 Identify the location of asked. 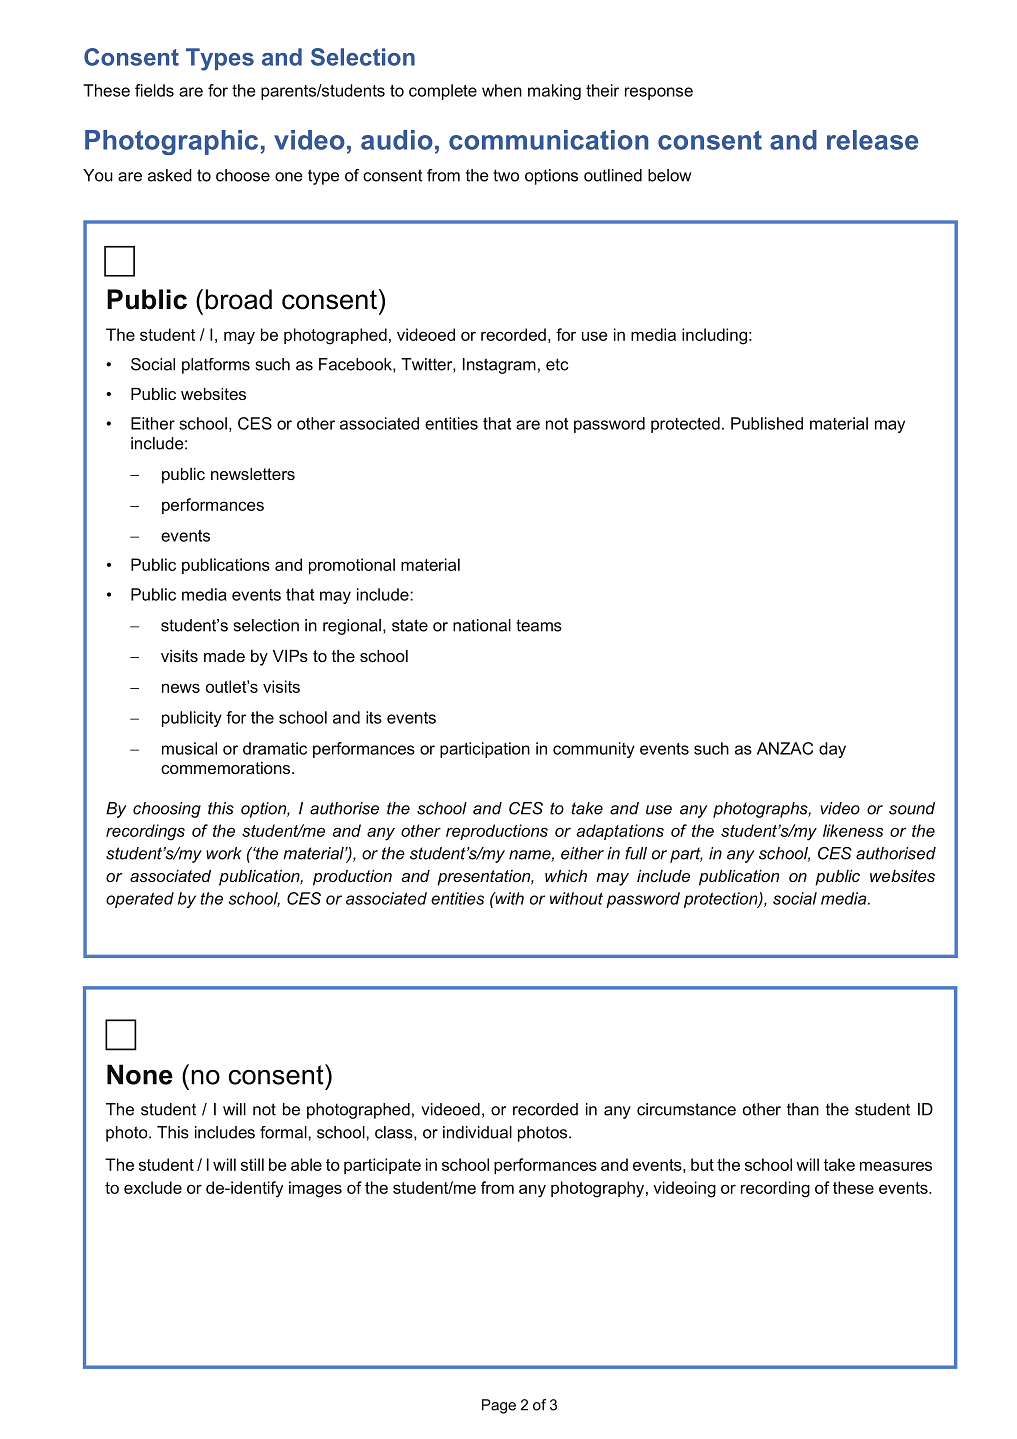
(170, 175).
